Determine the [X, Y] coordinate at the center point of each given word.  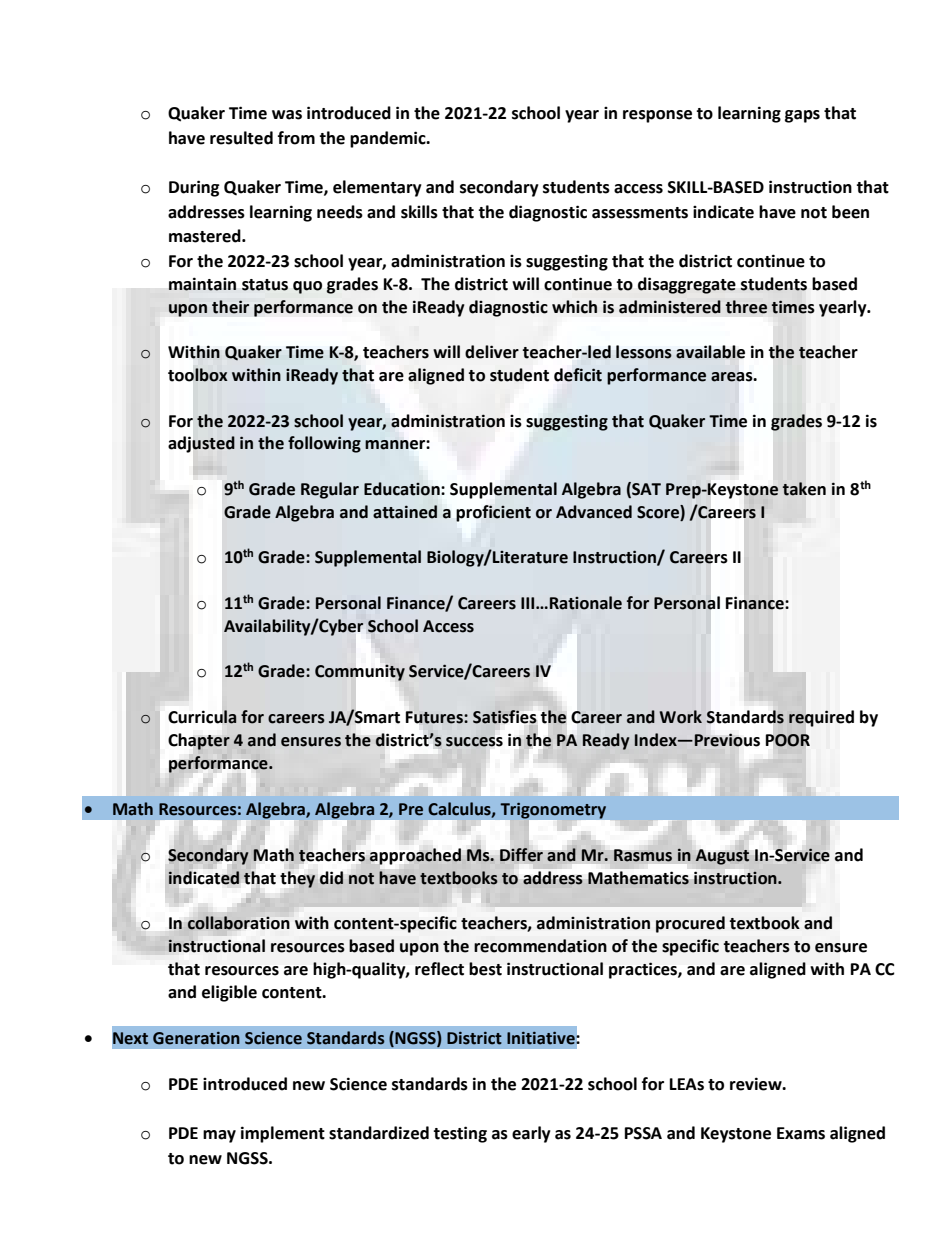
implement [283, 1134]
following [324, 444]
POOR [788, 740]
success [474, 742]
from [296, 138]
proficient [493, 513]
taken [804, 489]
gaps [802, 116]
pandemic [389, 139]
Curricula [202, 717]
